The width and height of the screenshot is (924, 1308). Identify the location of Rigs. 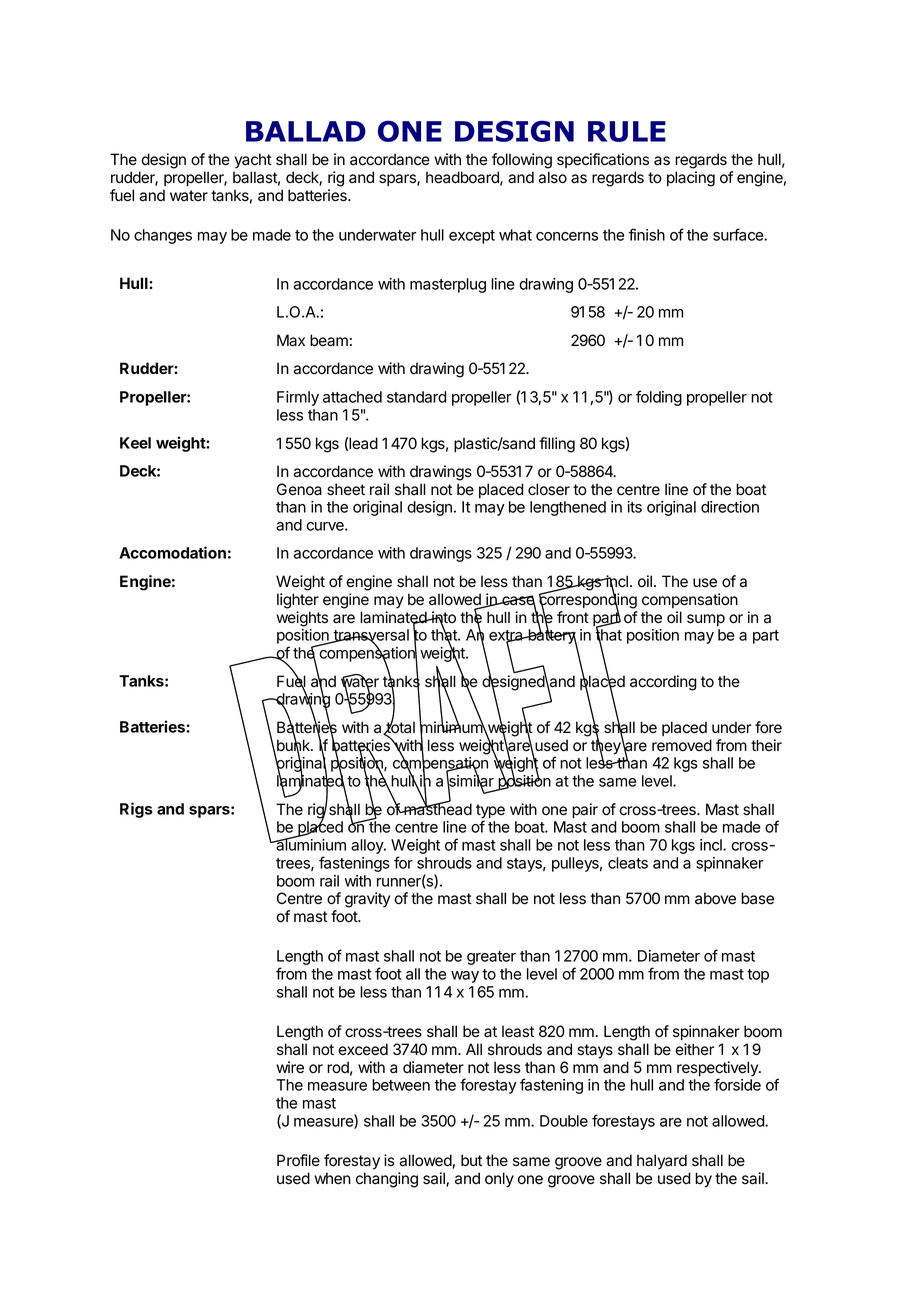
(136, 810).
